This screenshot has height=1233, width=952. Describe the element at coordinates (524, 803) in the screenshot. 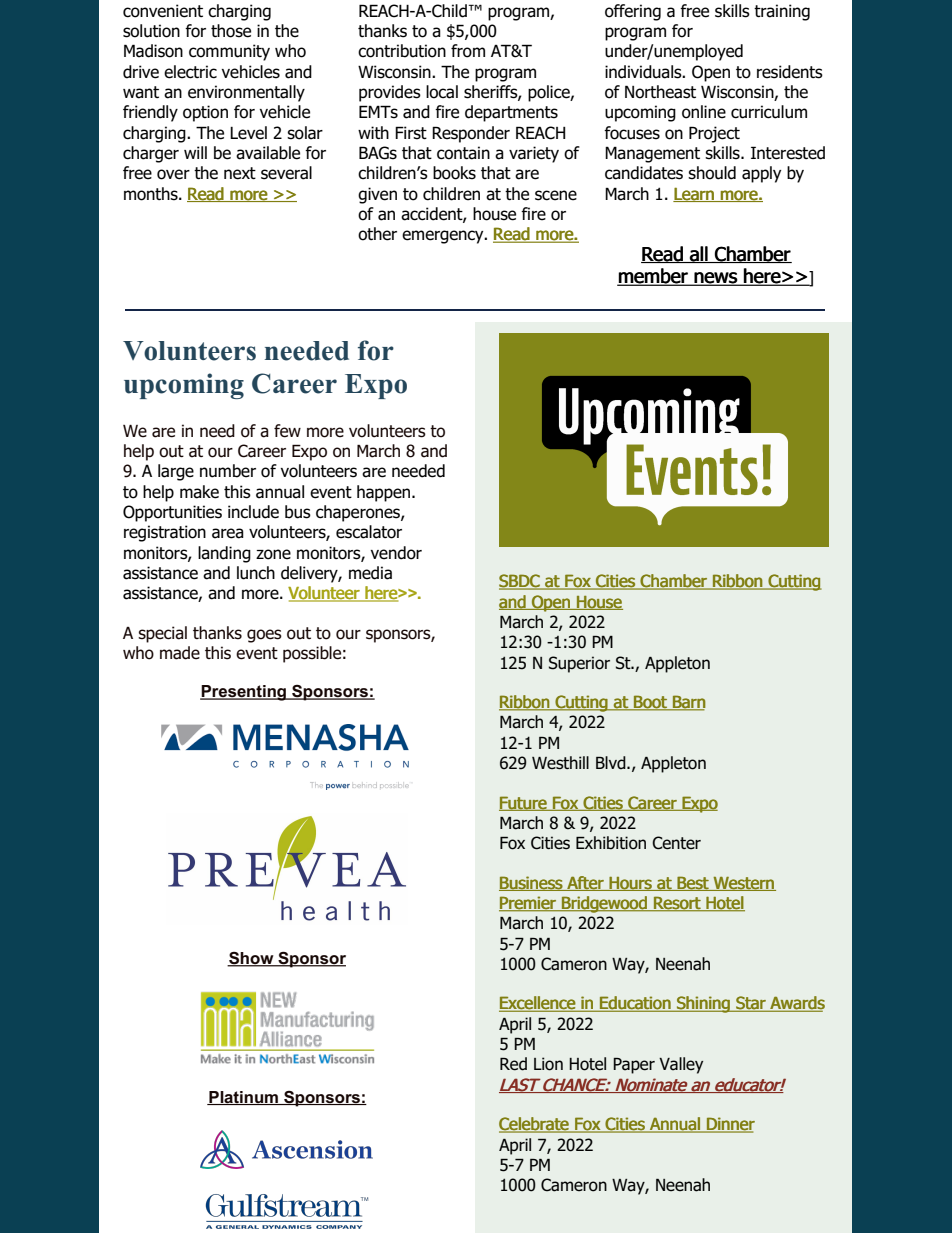

I see `Future` at that location.
